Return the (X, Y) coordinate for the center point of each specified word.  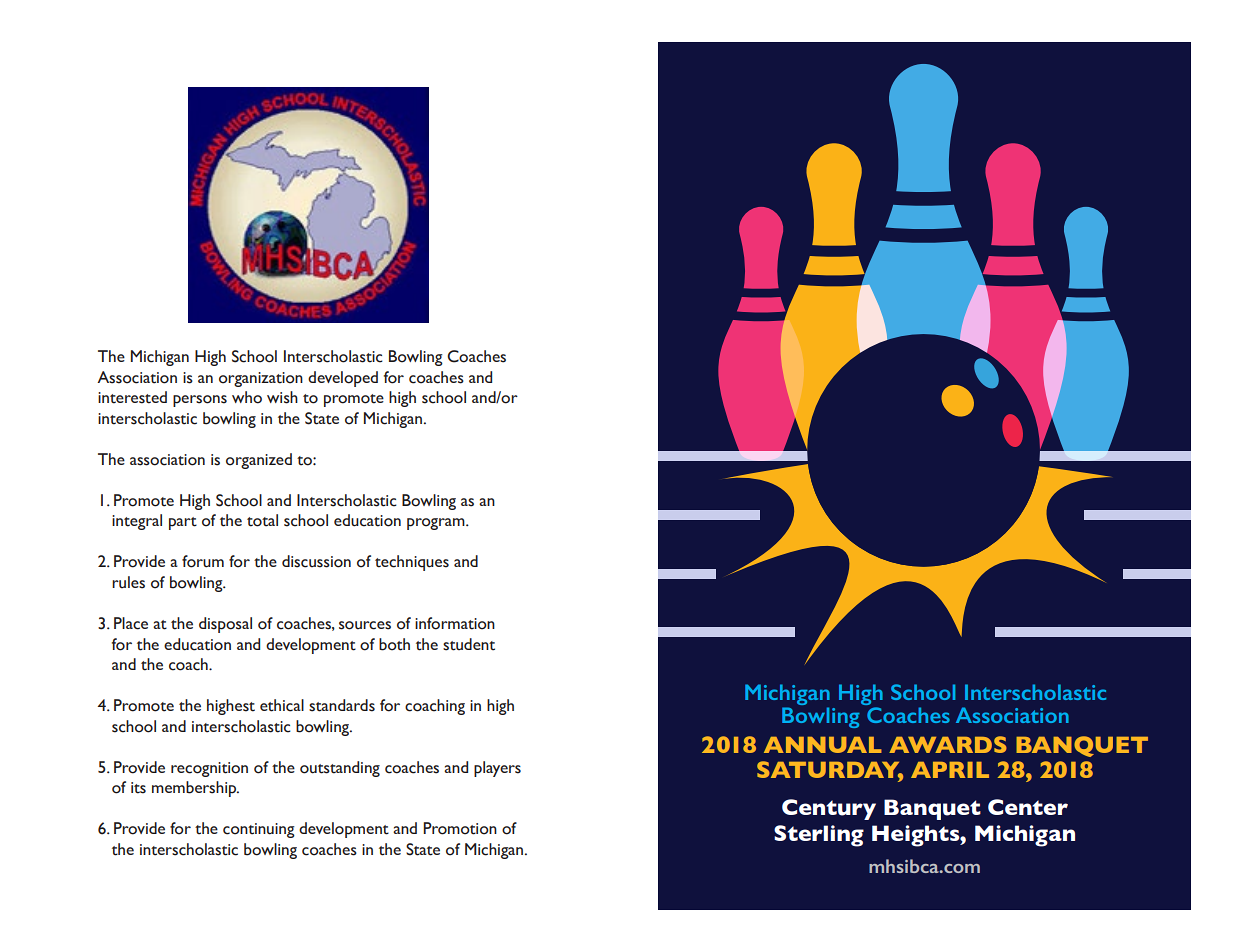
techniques (412, 563)
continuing (259, 830)
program (437, 524)
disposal (225, 625)
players (497, 769)
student (469, 644)
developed (343, 379)
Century (829, 809)
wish (282, 397)
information (455, 623)
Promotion (460, 828)
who (247, 397)
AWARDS (948, 744)
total (262, 520)
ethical (282, 705)
